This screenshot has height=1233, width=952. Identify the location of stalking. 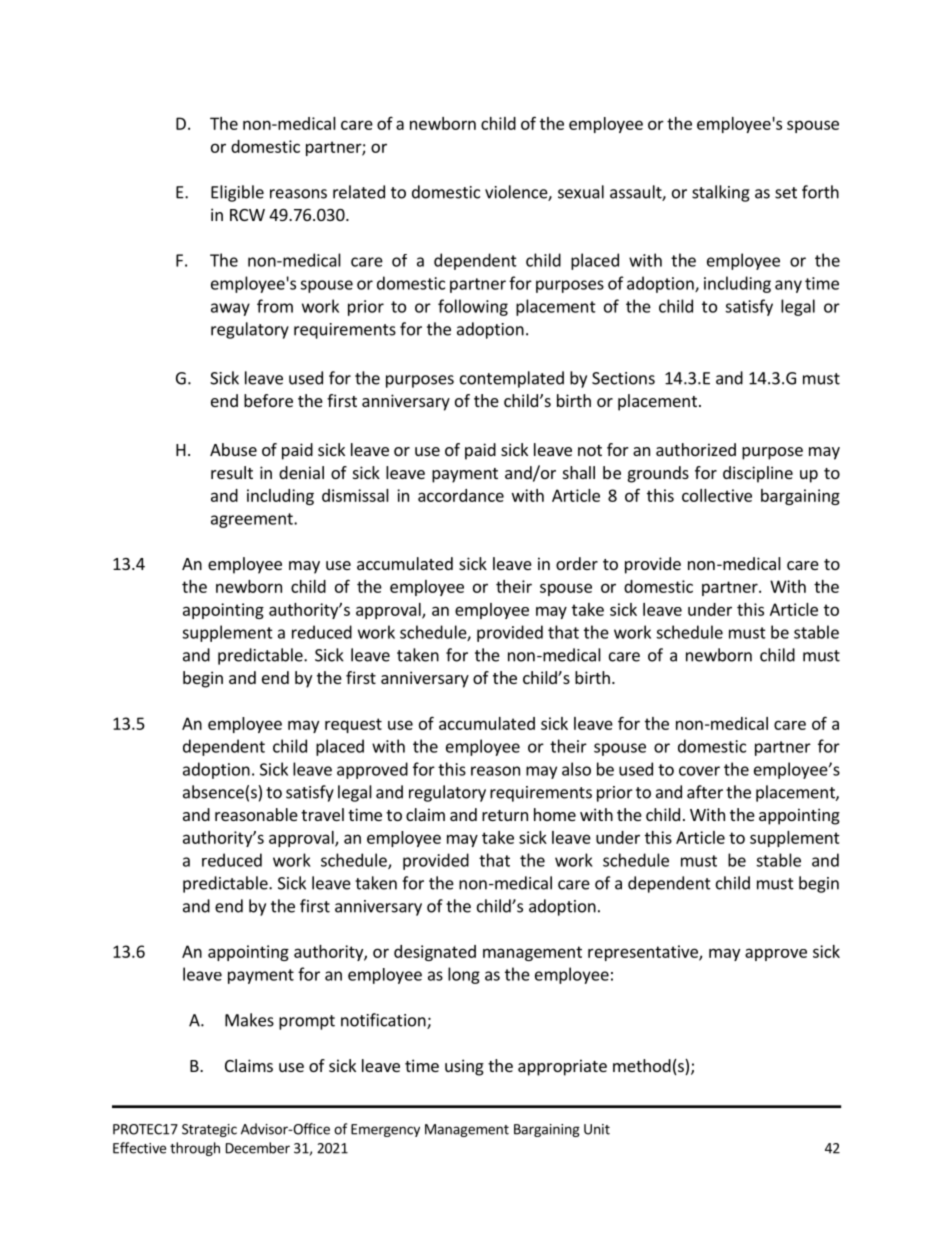
(721, 193).
